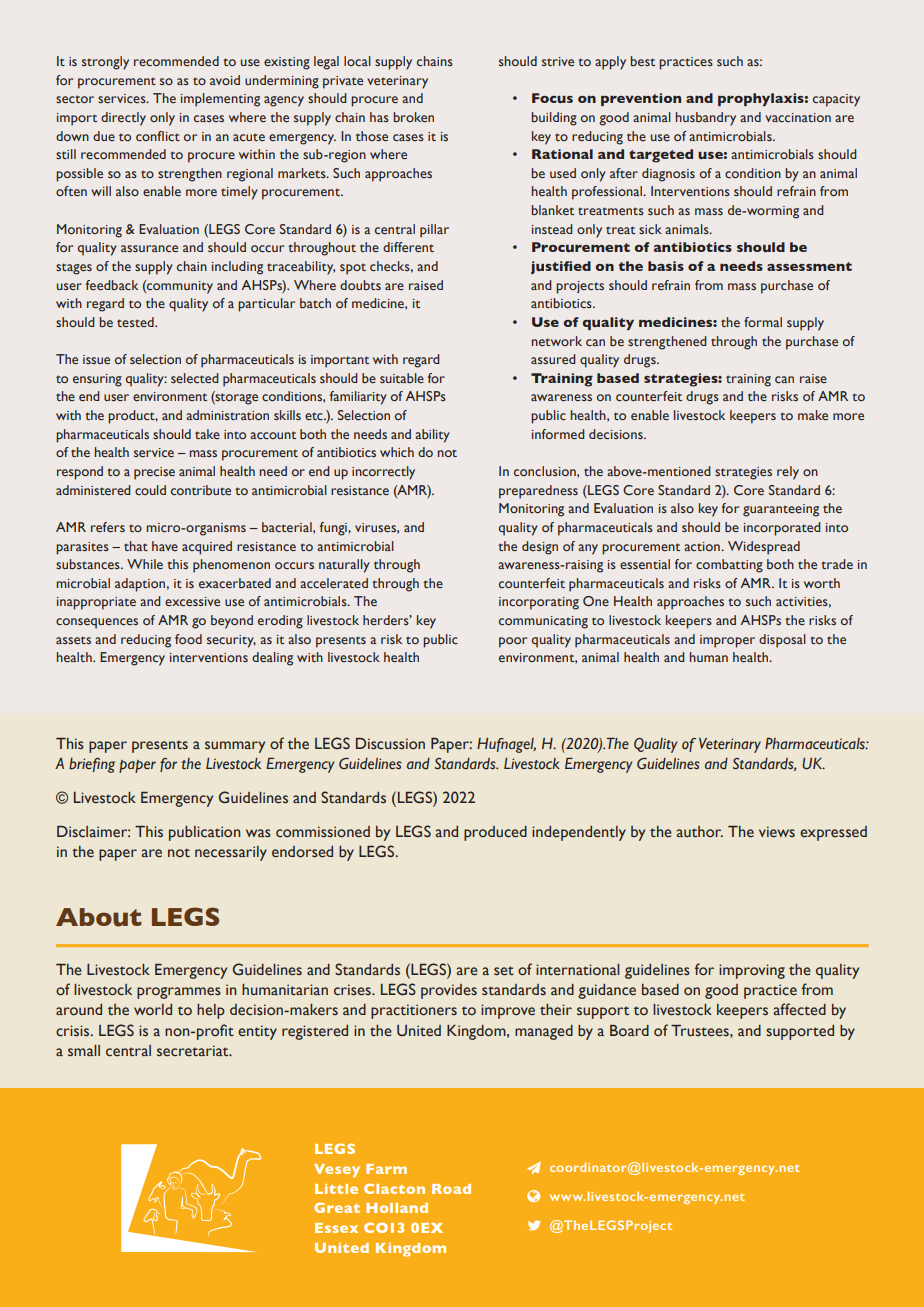 Image resolution: width=924 pixels, height=1307 pixels. I want to click on formal, so click(763, 322).
